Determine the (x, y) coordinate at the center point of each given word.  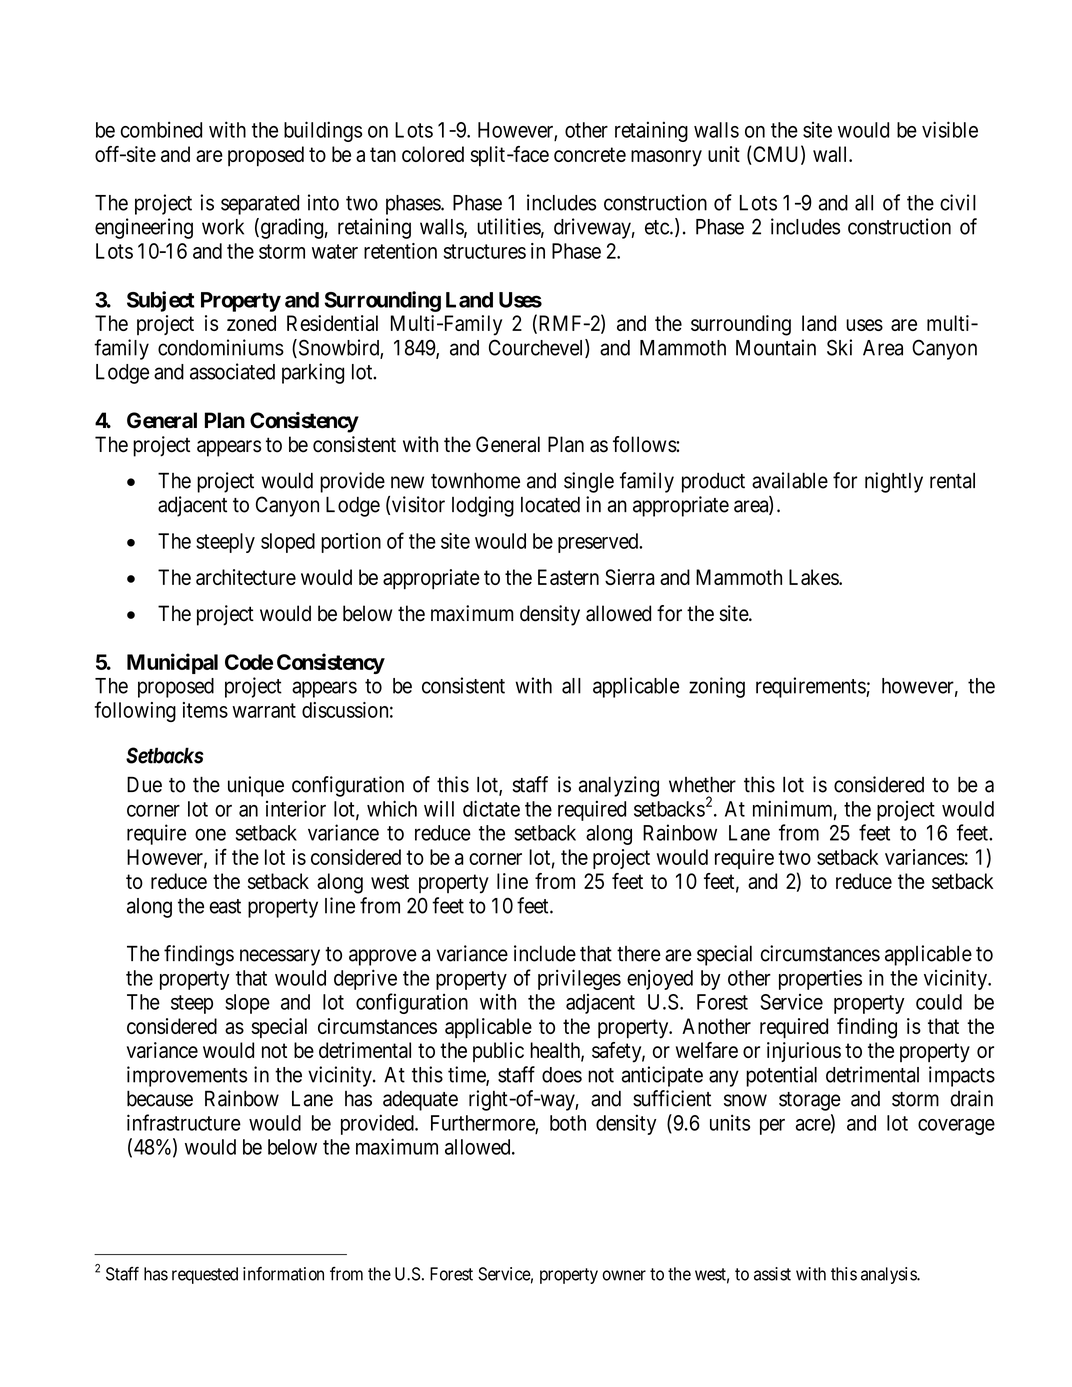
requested (205, 1275)
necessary (280, 957)
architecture (246, 577)
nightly (894, 482)
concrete (590, 154)
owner (624, 1275)
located (550, 504)
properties (820, 979)
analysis (889, 1275)
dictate (491, 808)
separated (260, 205)
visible (950, 129)
